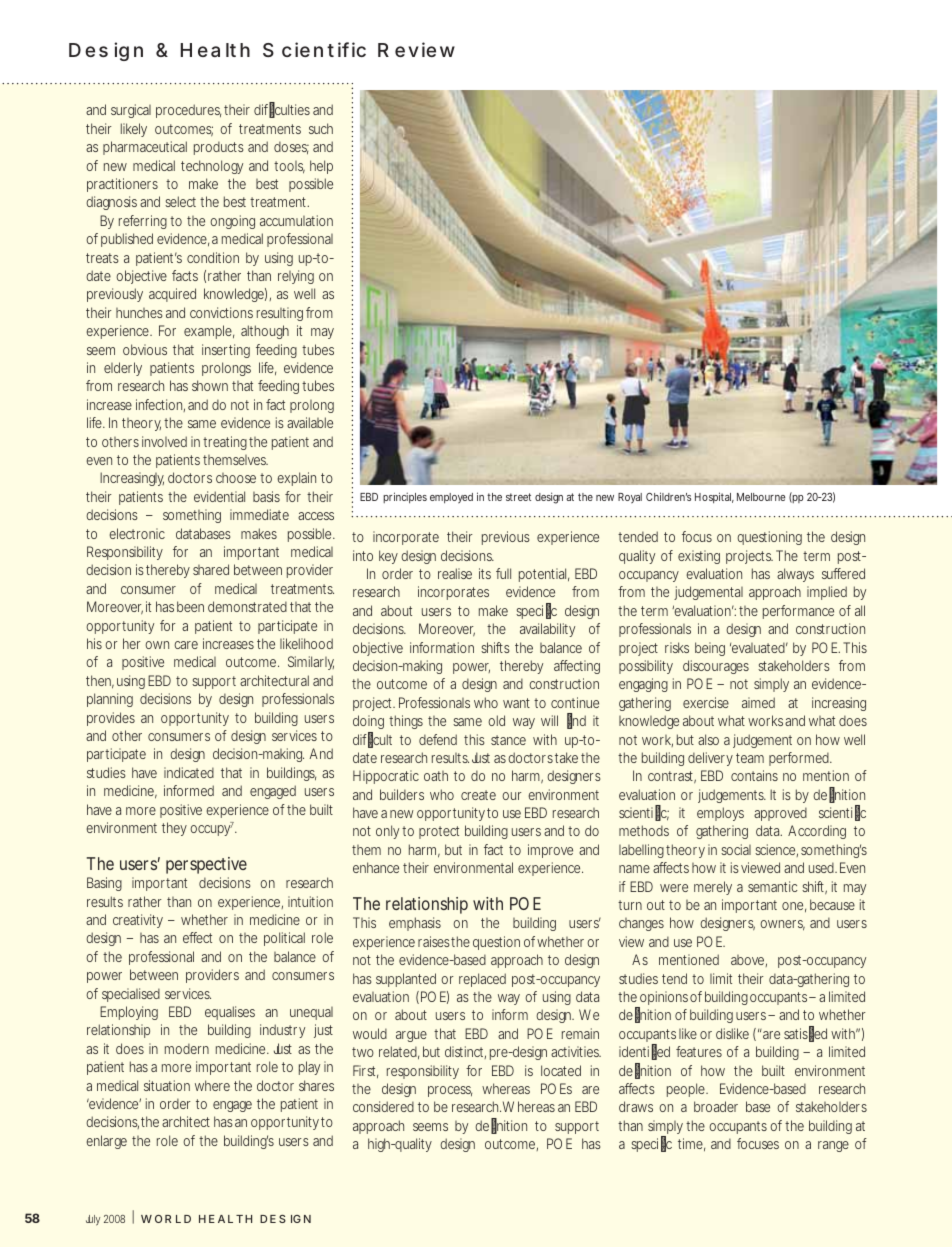 This screenshot has width=952, height=1247. I want to click on products, so click(219, 148).
